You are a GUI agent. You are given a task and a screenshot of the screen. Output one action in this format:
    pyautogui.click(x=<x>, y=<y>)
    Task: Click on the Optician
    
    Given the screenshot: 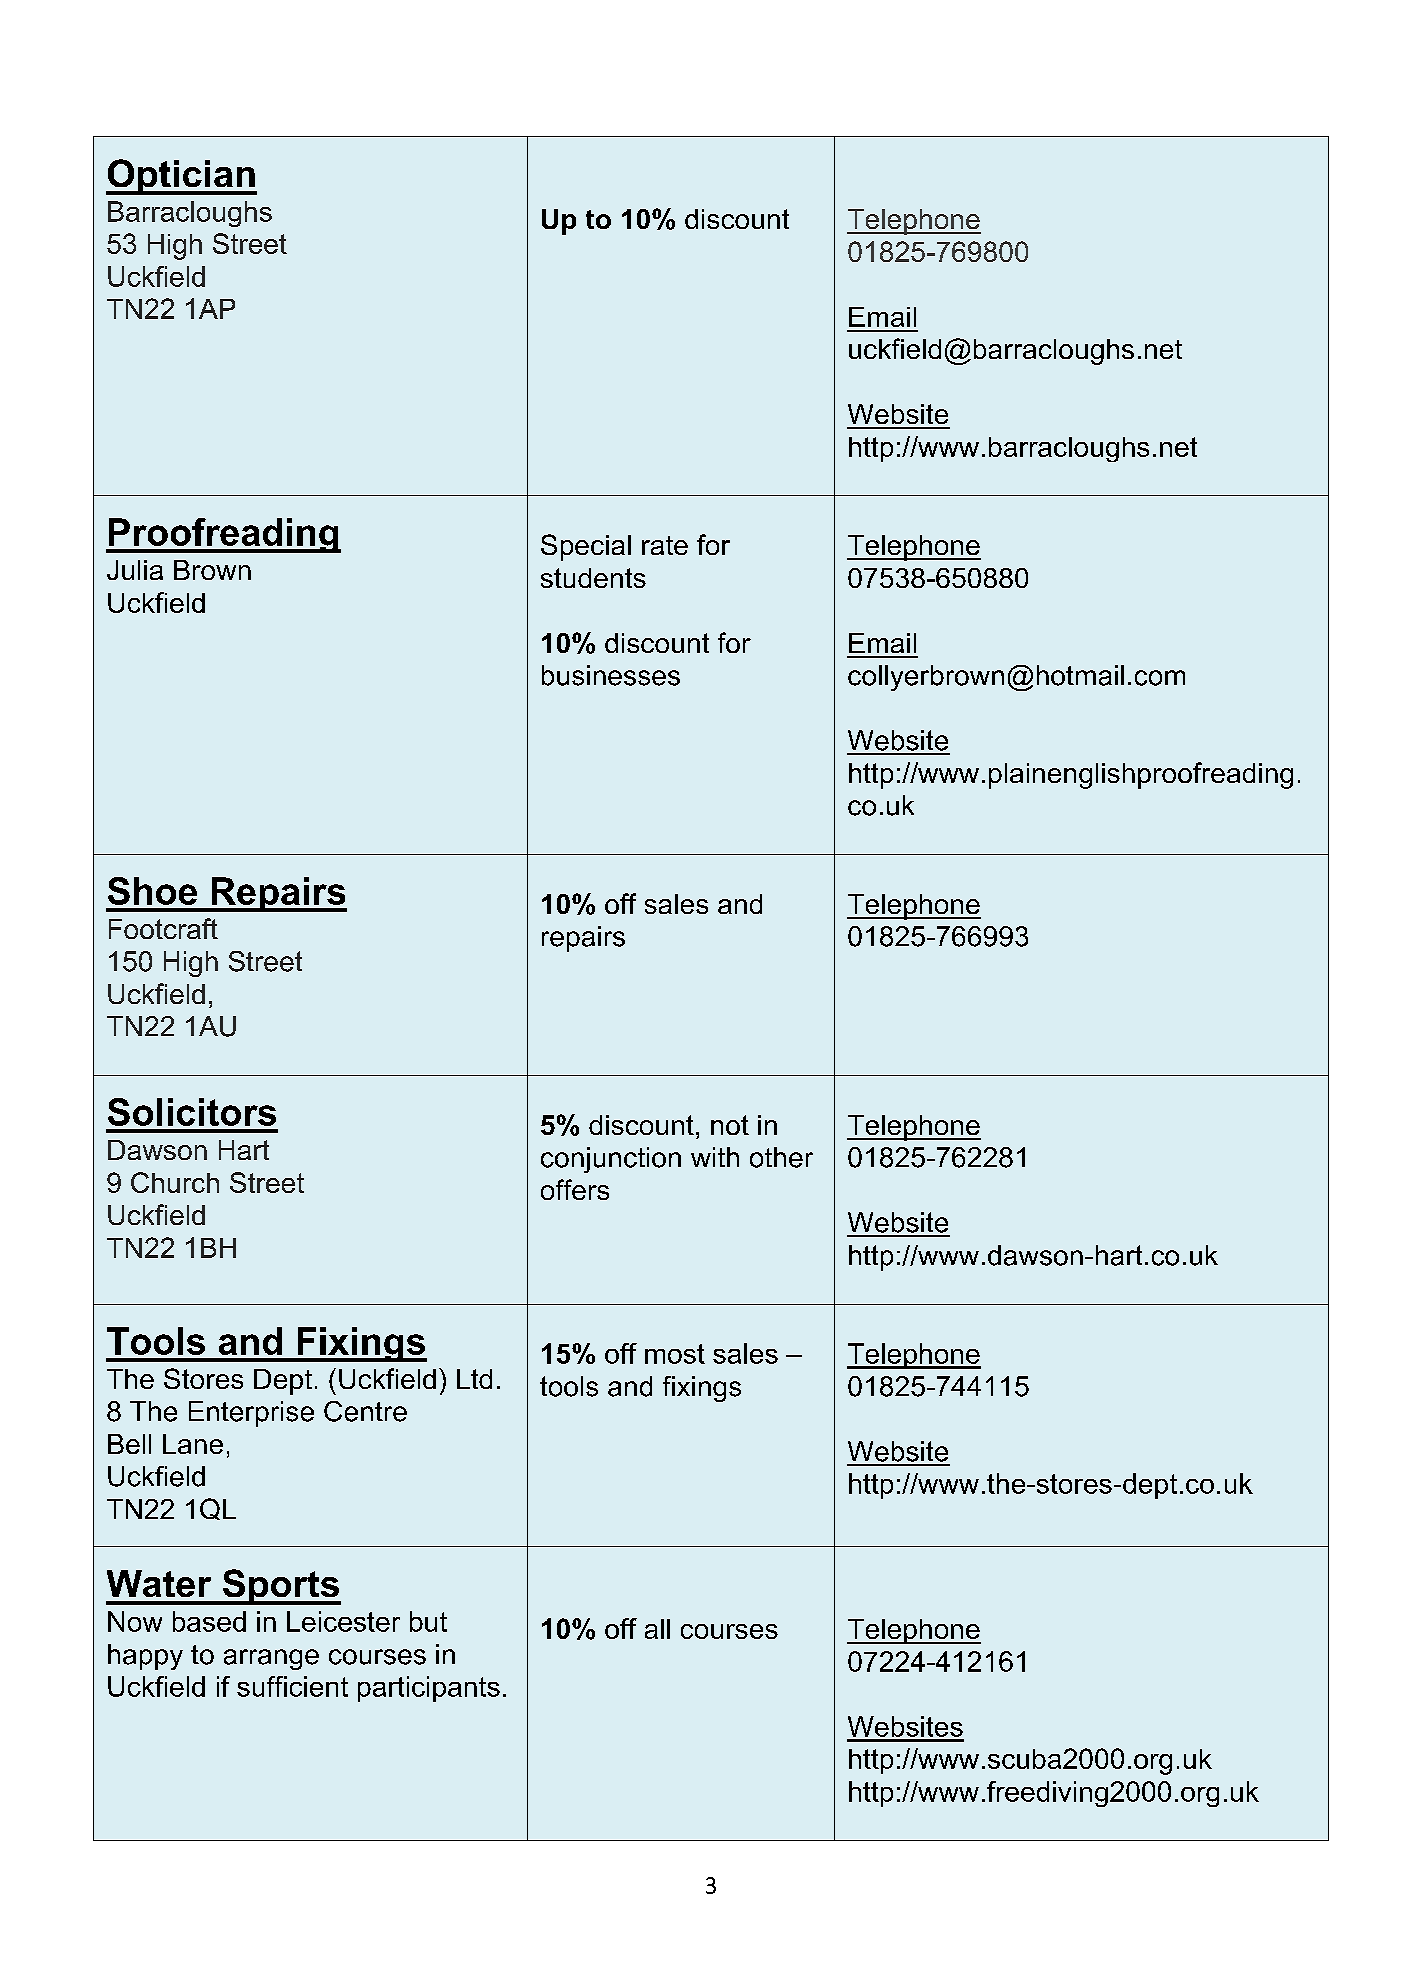 What is the action you would take?
    pyautogui.click(x=181, y=177)
